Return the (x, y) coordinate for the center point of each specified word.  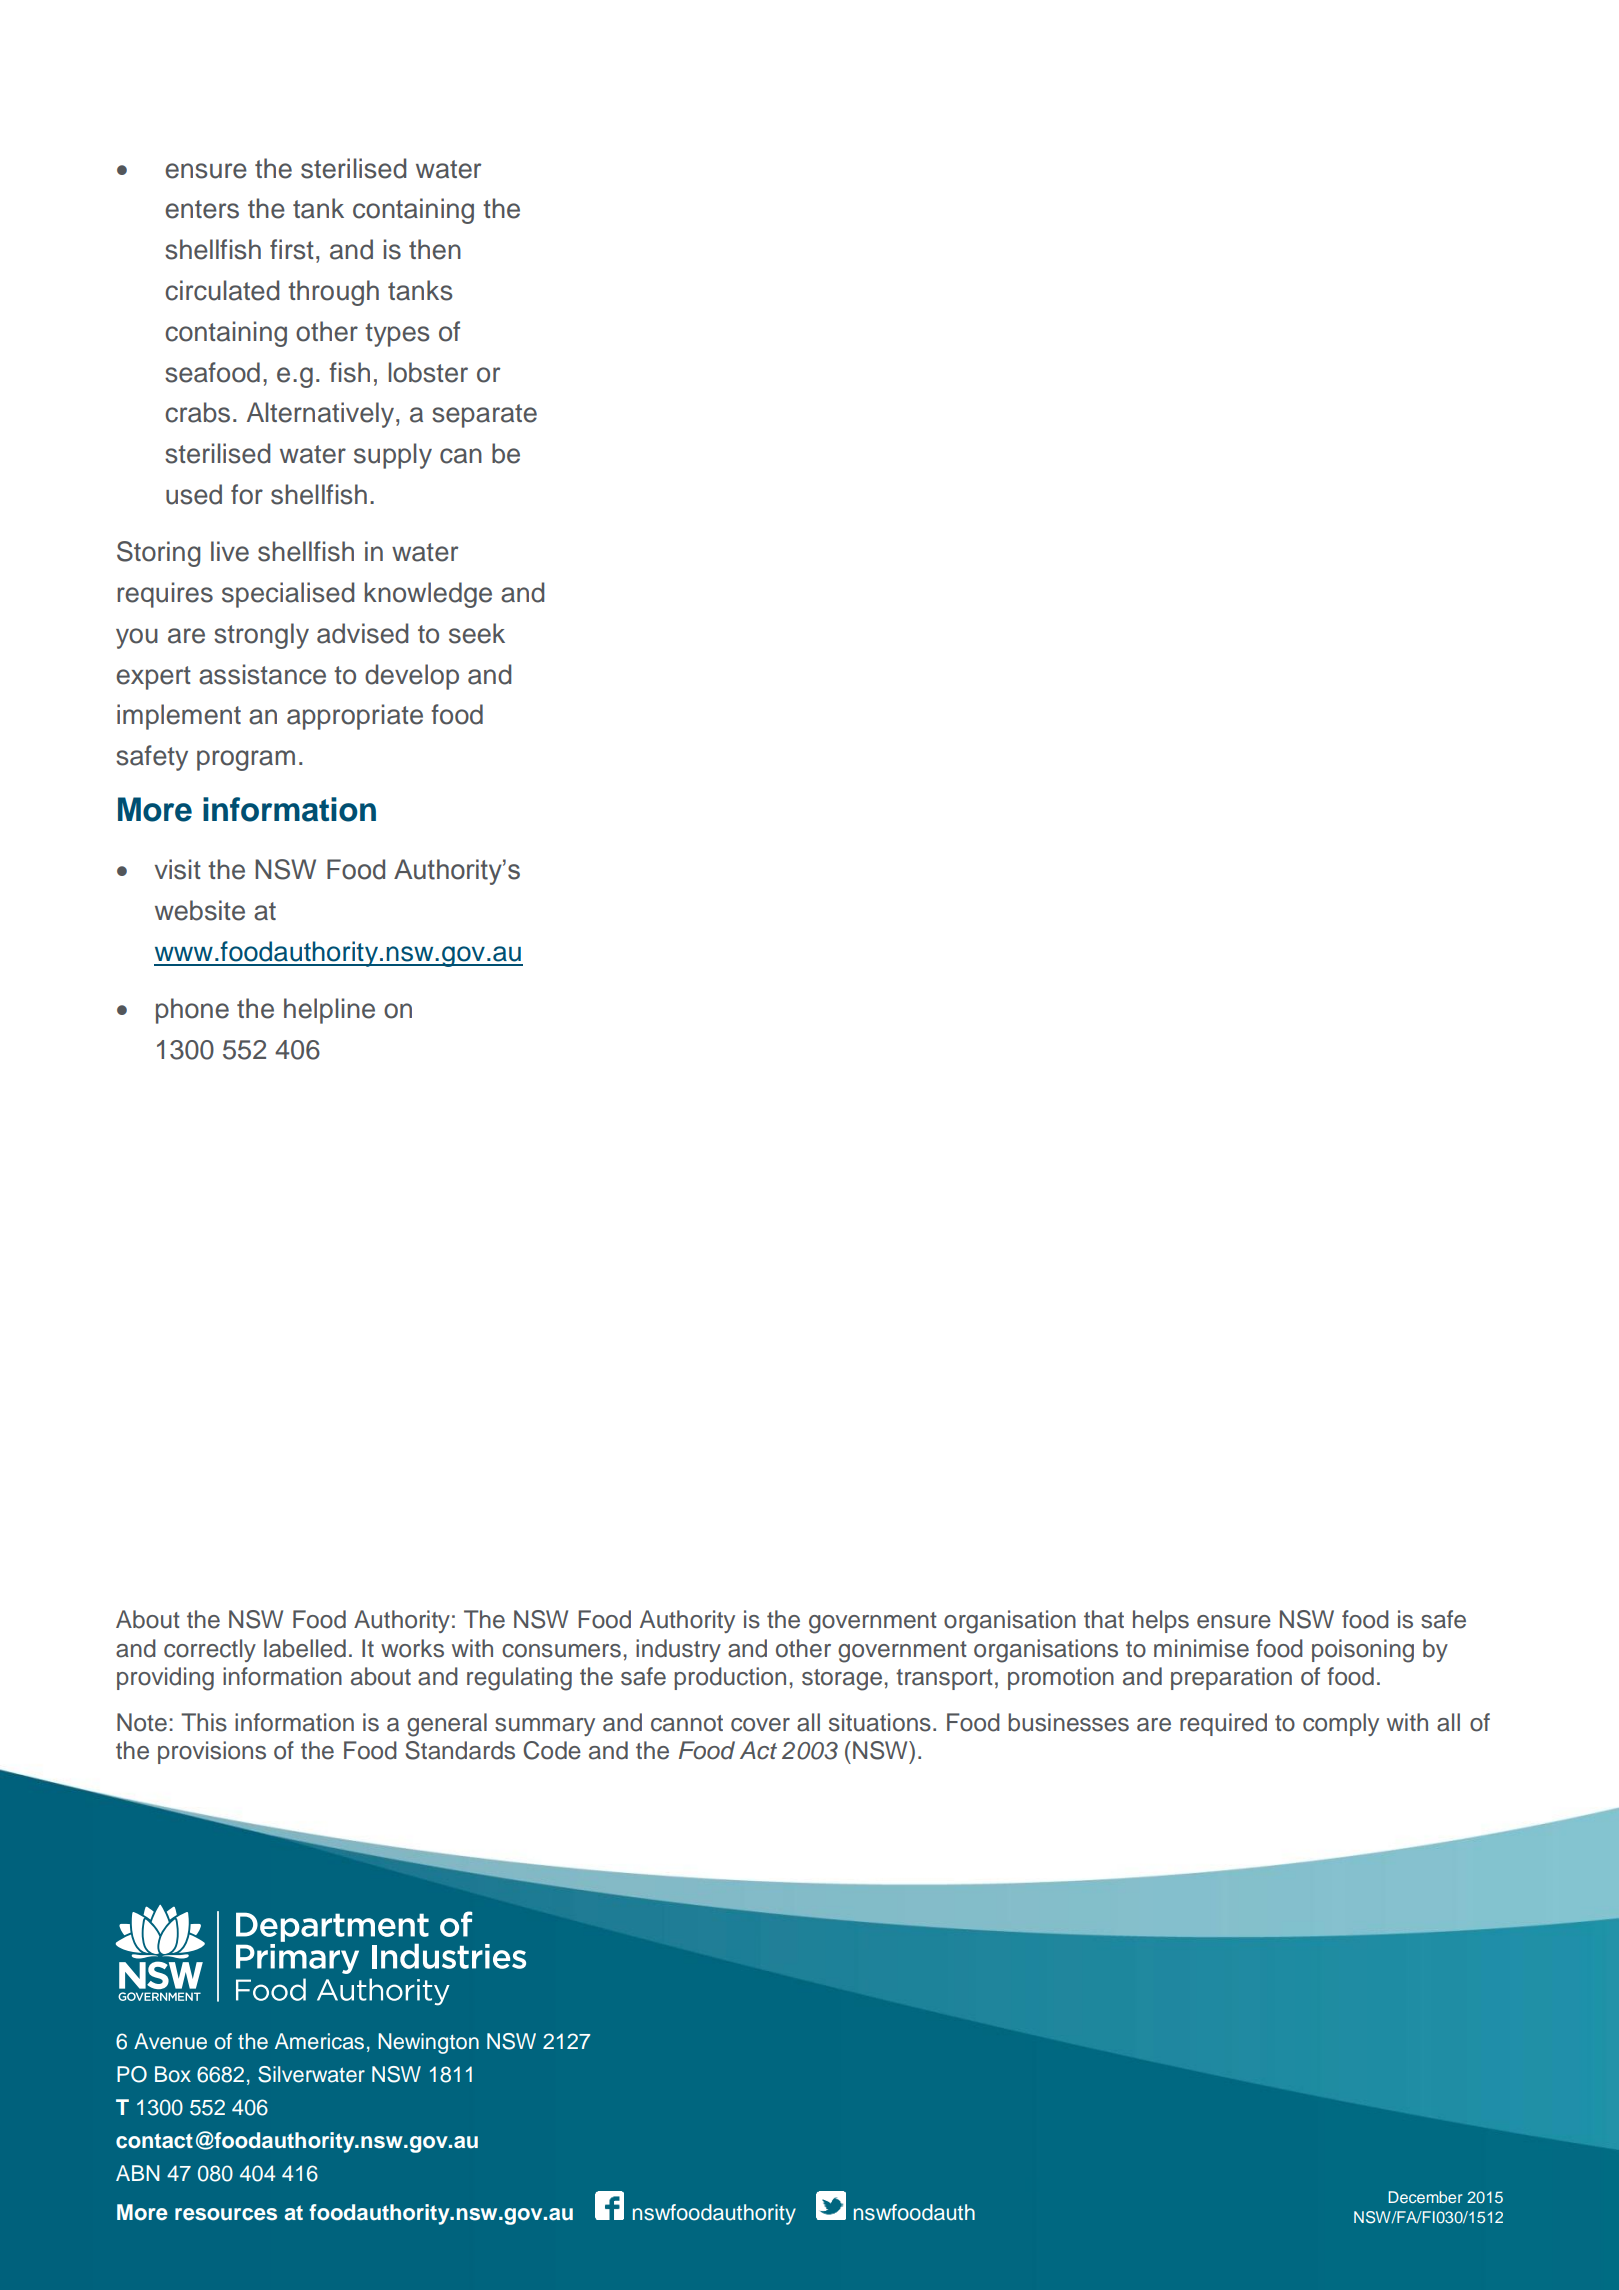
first (292, 249)
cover (760, 1725)
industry (678, 1650)
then (435, 249)
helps (1161, 1621)
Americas (319, 2041)
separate (484, 416)
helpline (329, 1011)
